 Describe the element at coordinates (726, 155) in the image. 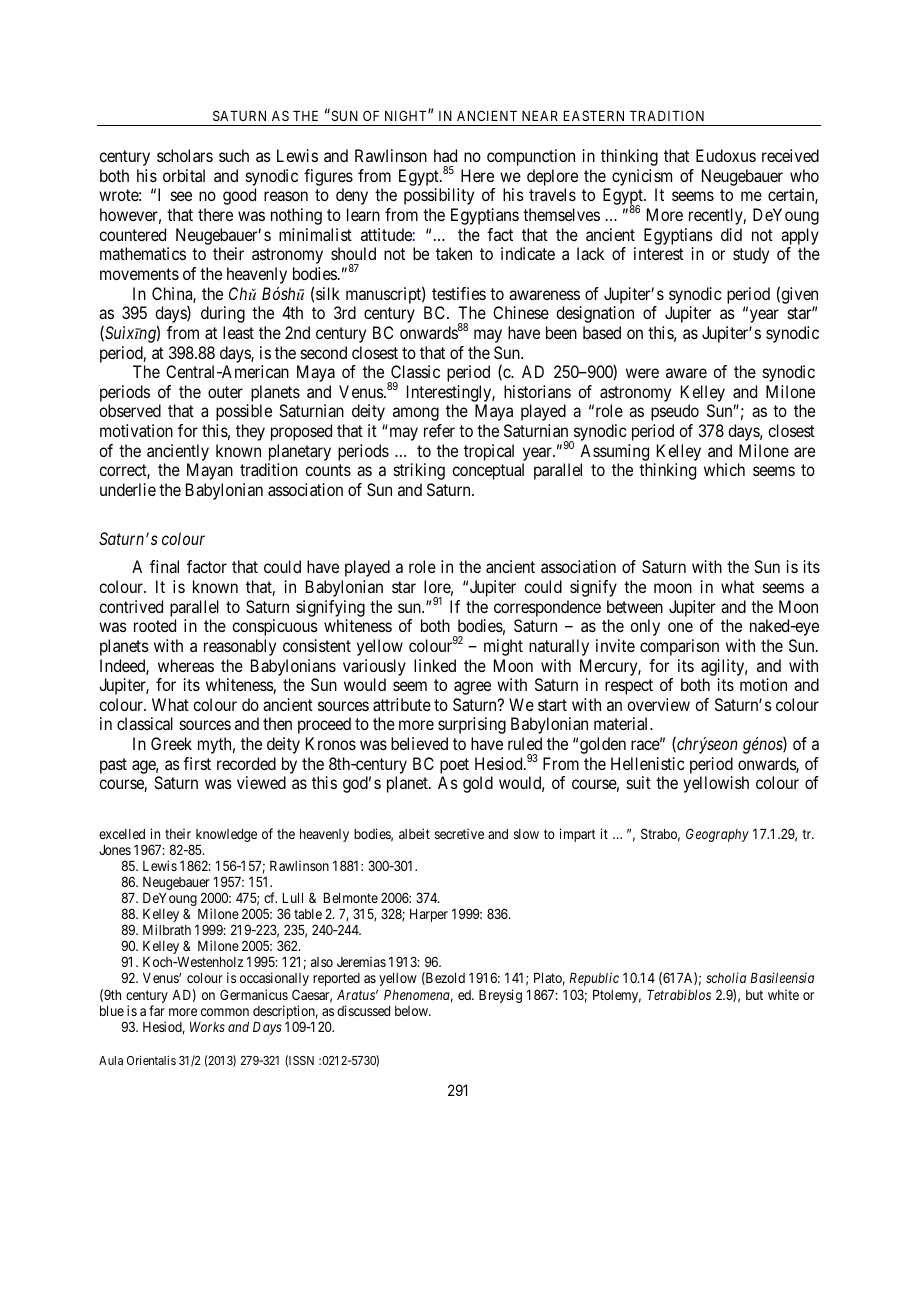

I see `Eudoxus` at that location.
